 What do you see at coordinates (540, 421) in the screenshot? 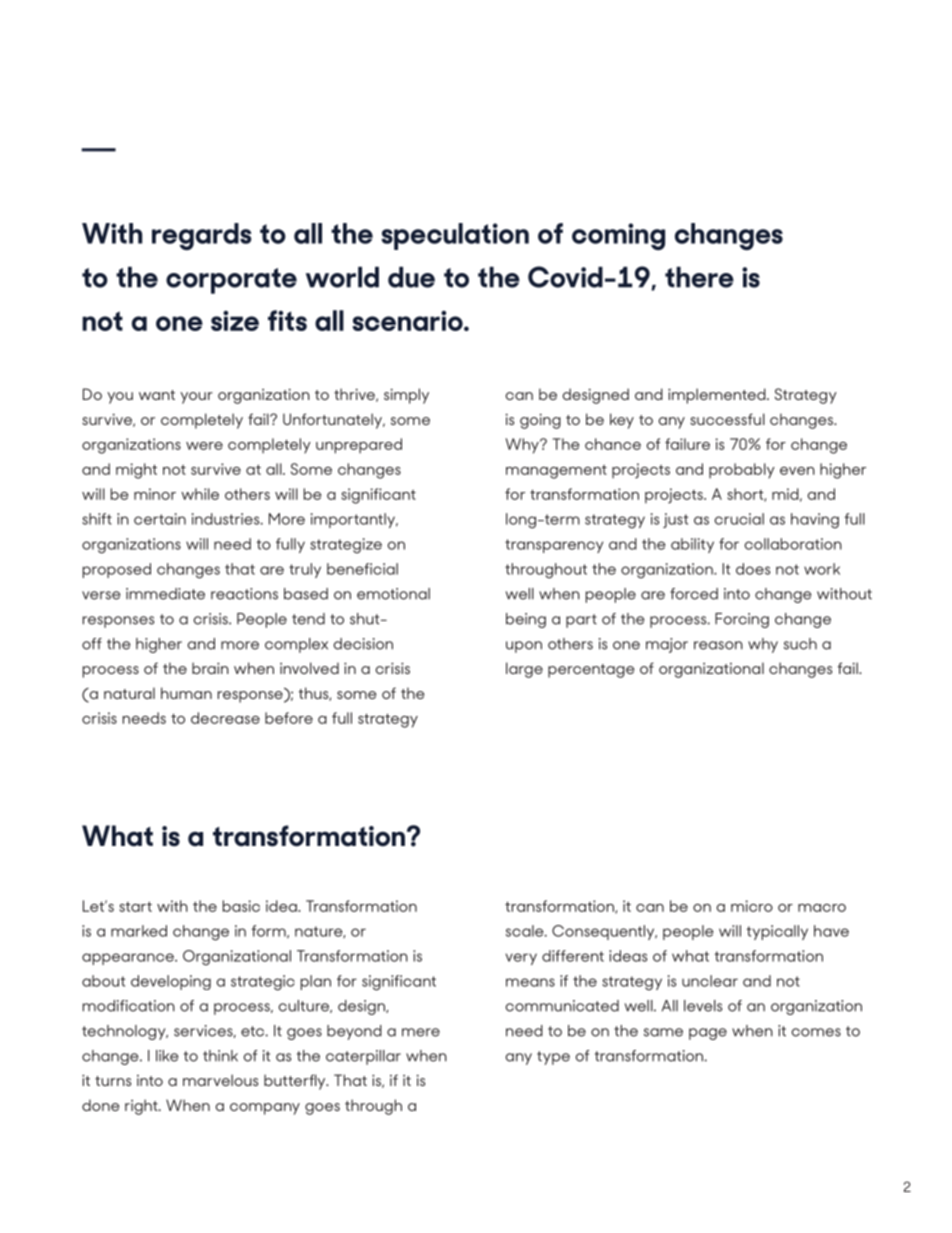
I see `going` at bounding box center [540, 421].
